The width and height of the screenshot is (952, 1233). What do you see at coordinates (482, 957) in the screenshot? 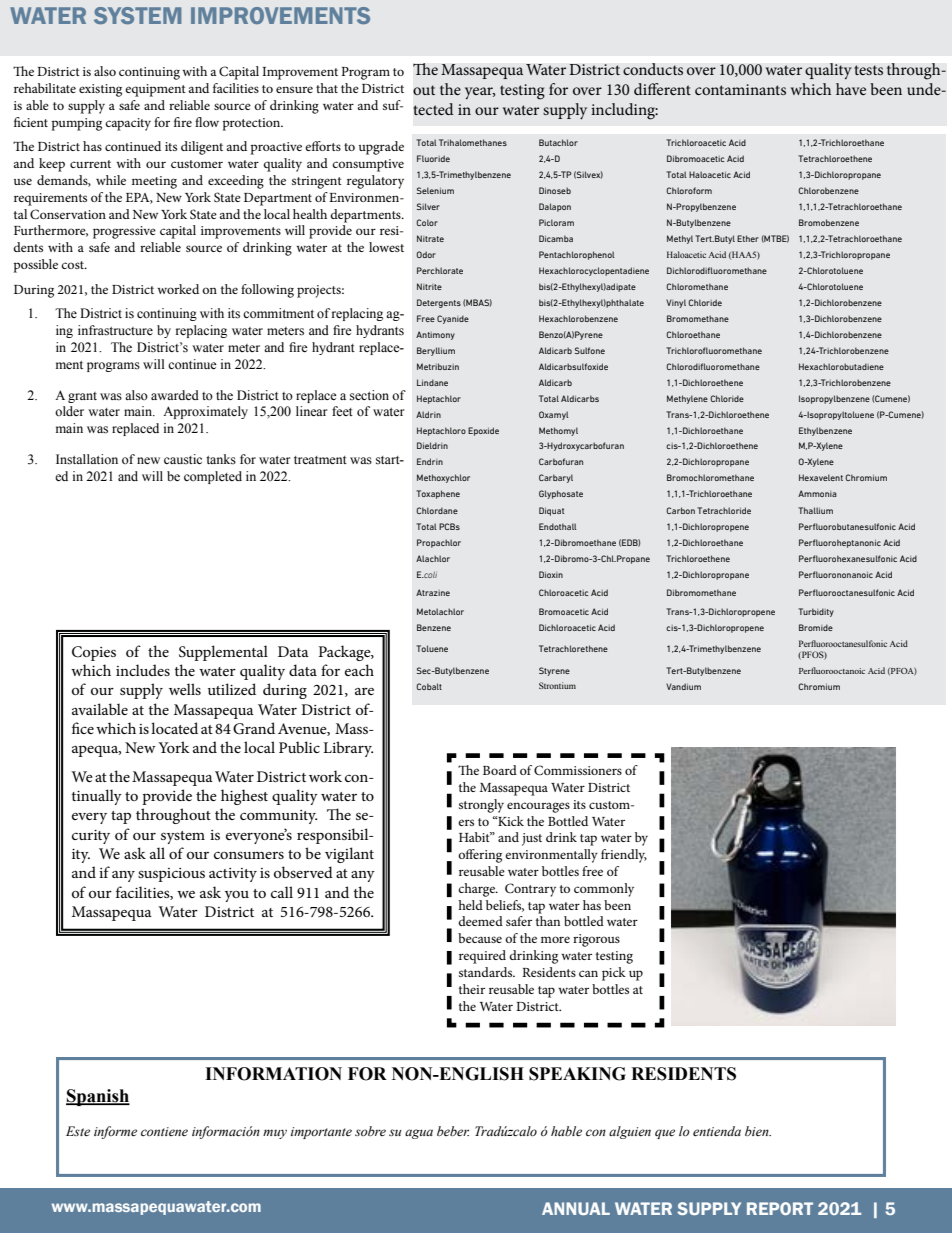
I see `required` at bounding box center [482, 957].
